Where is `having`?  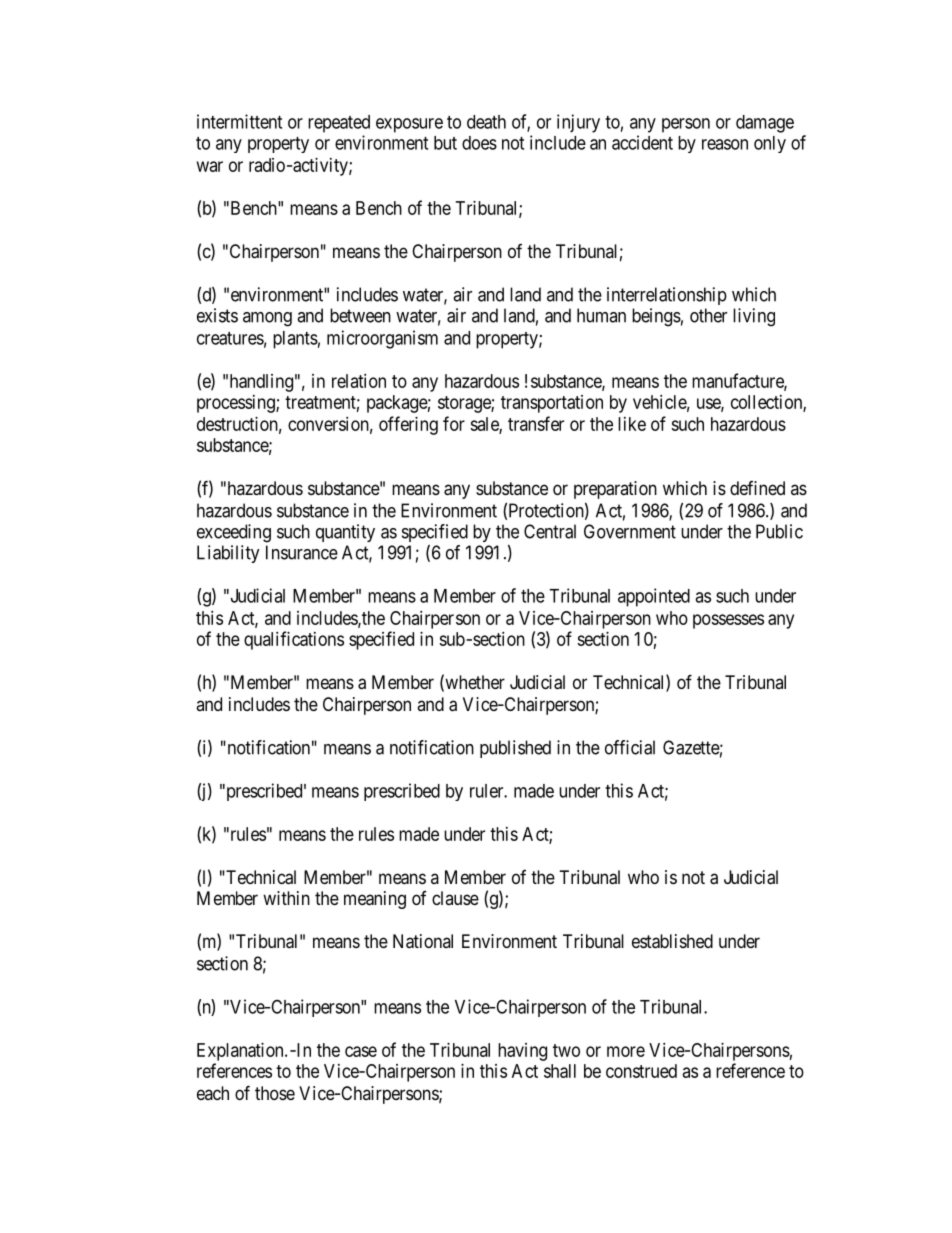 having is located at coordinates (522, 1052).
